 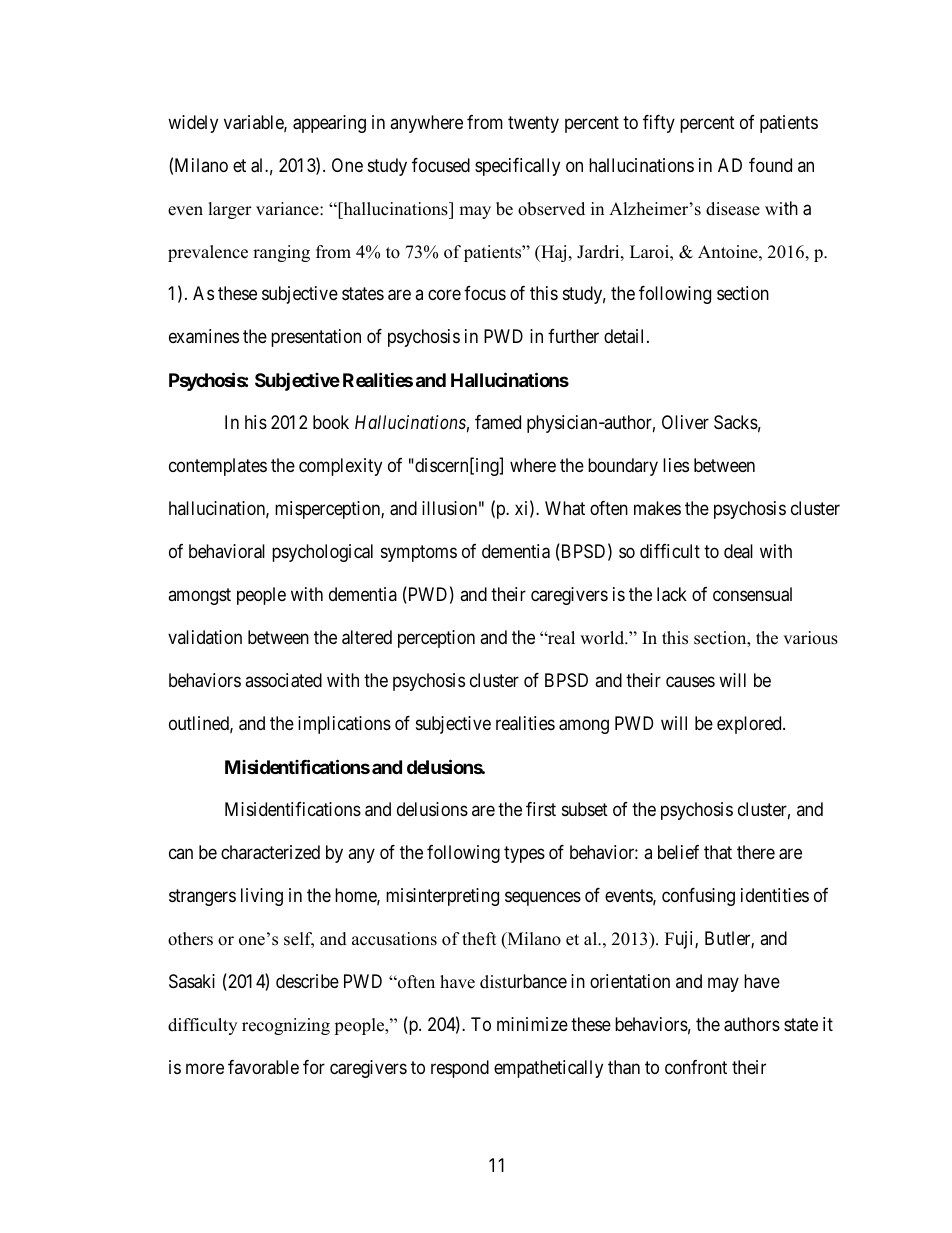 What do you see at coordinates (685, 422) in the screenshot?
I see `Oliver` at bounding box center [685, 422].
